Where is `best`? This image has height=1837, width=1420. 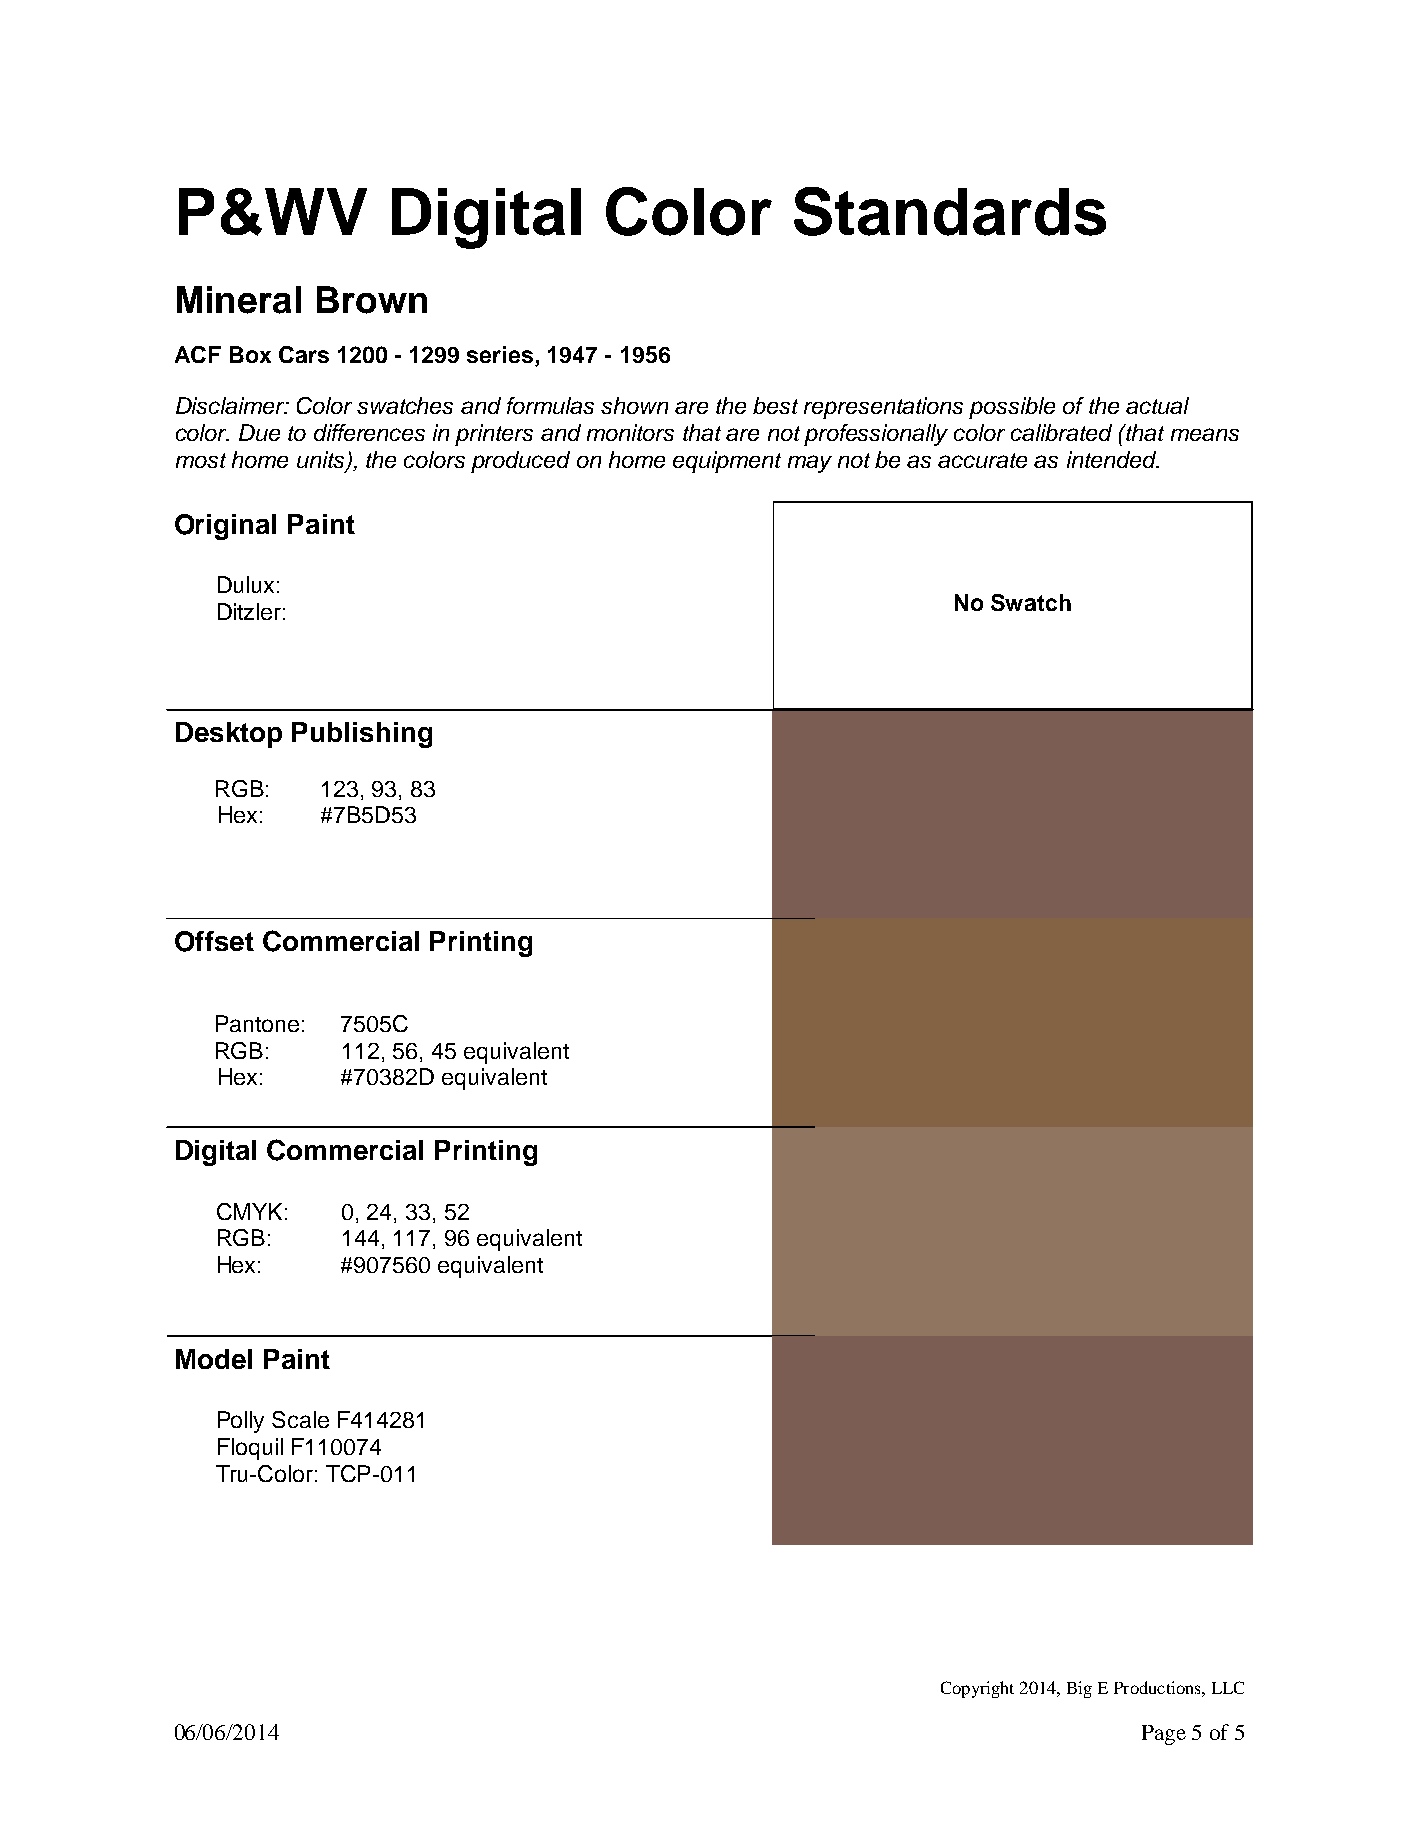 best is located at coordinates (775, 405).
